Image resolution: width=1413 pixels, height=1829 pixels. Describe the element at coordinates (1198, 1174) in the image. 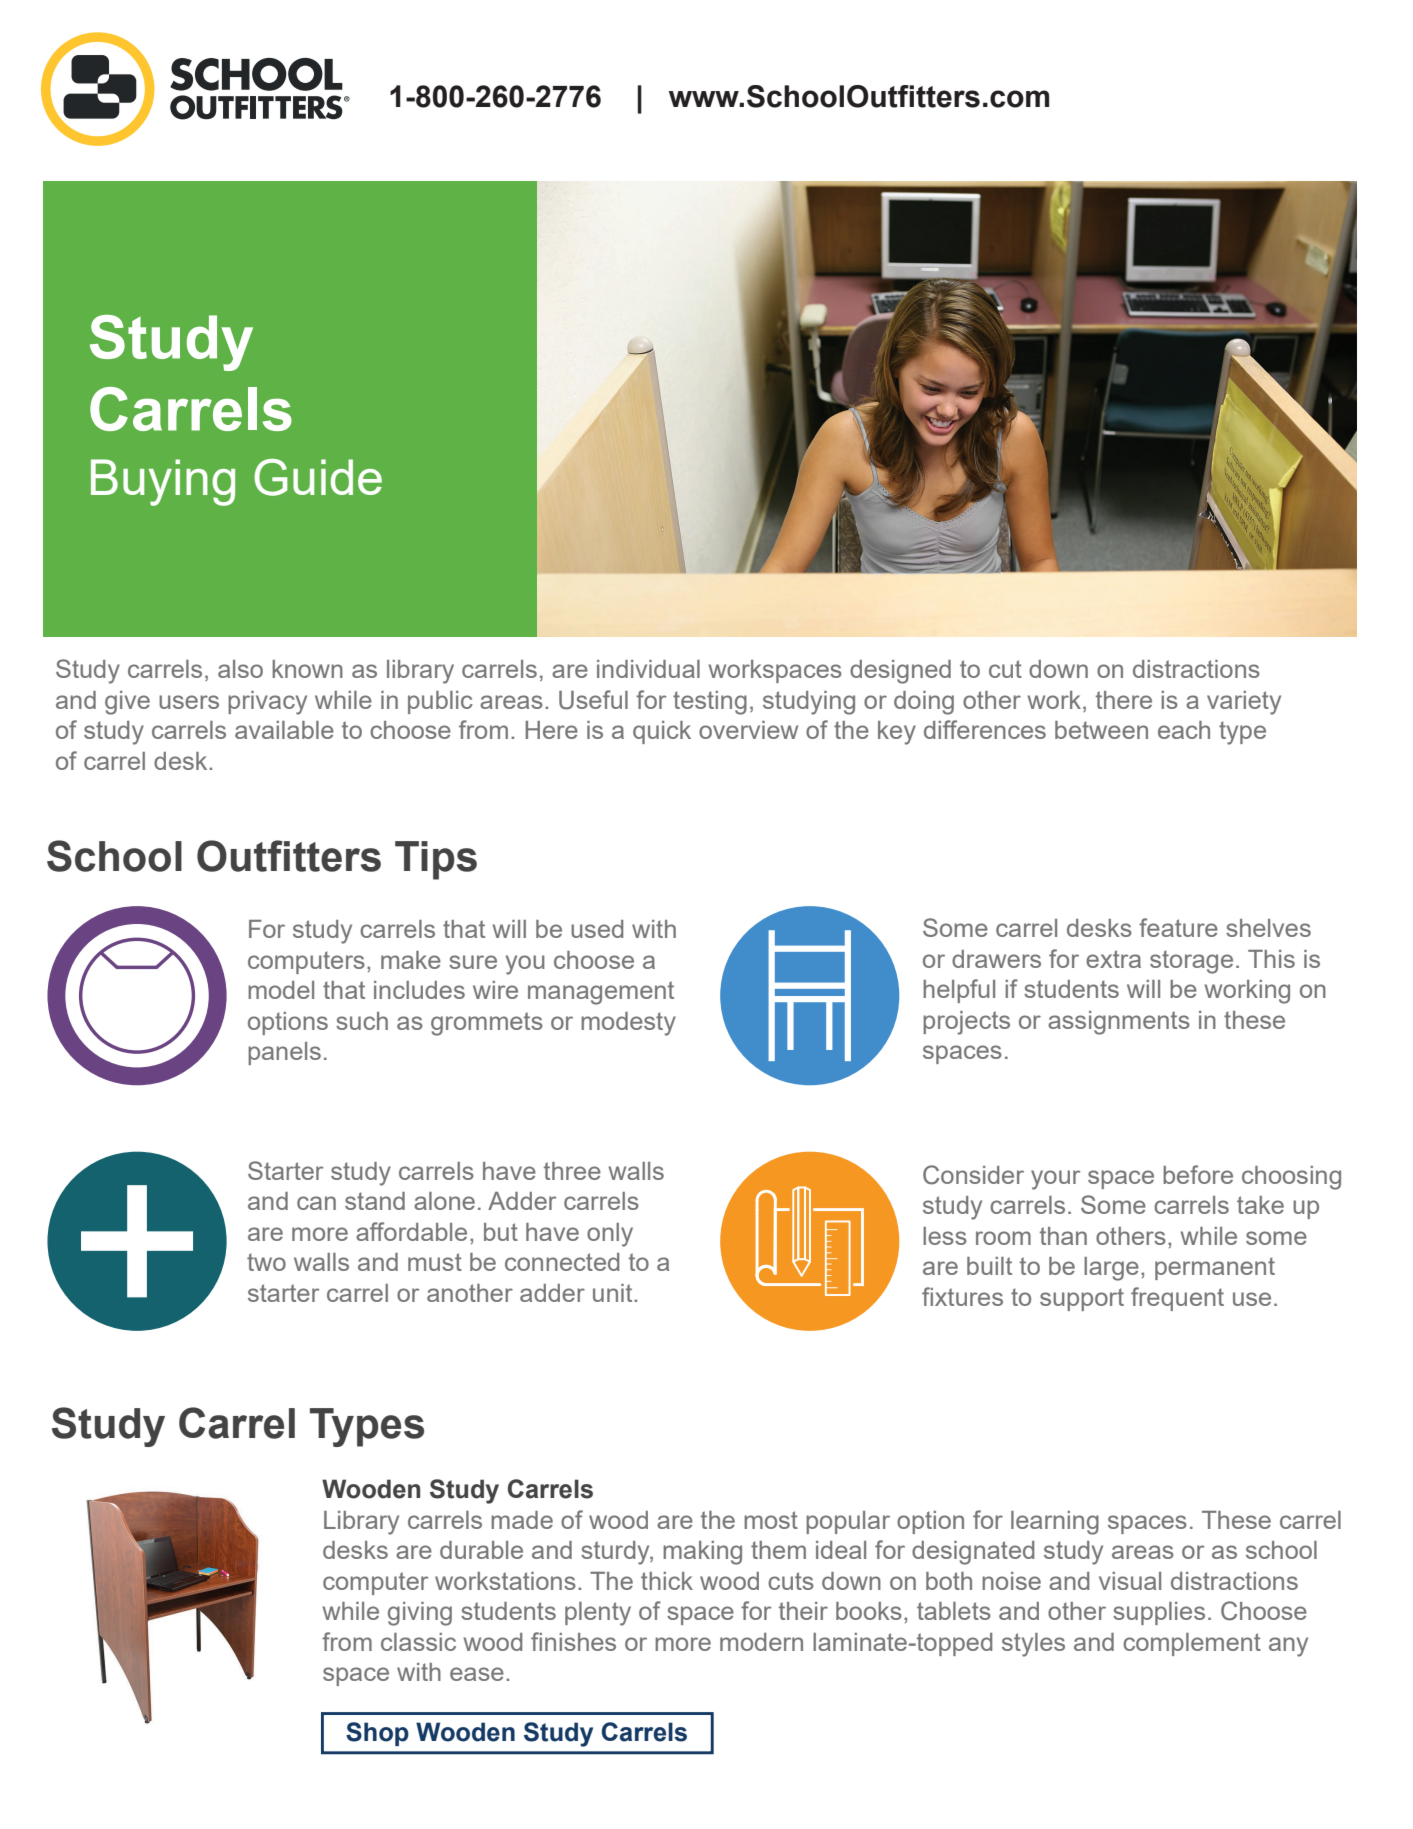

I see `before` at that location.
